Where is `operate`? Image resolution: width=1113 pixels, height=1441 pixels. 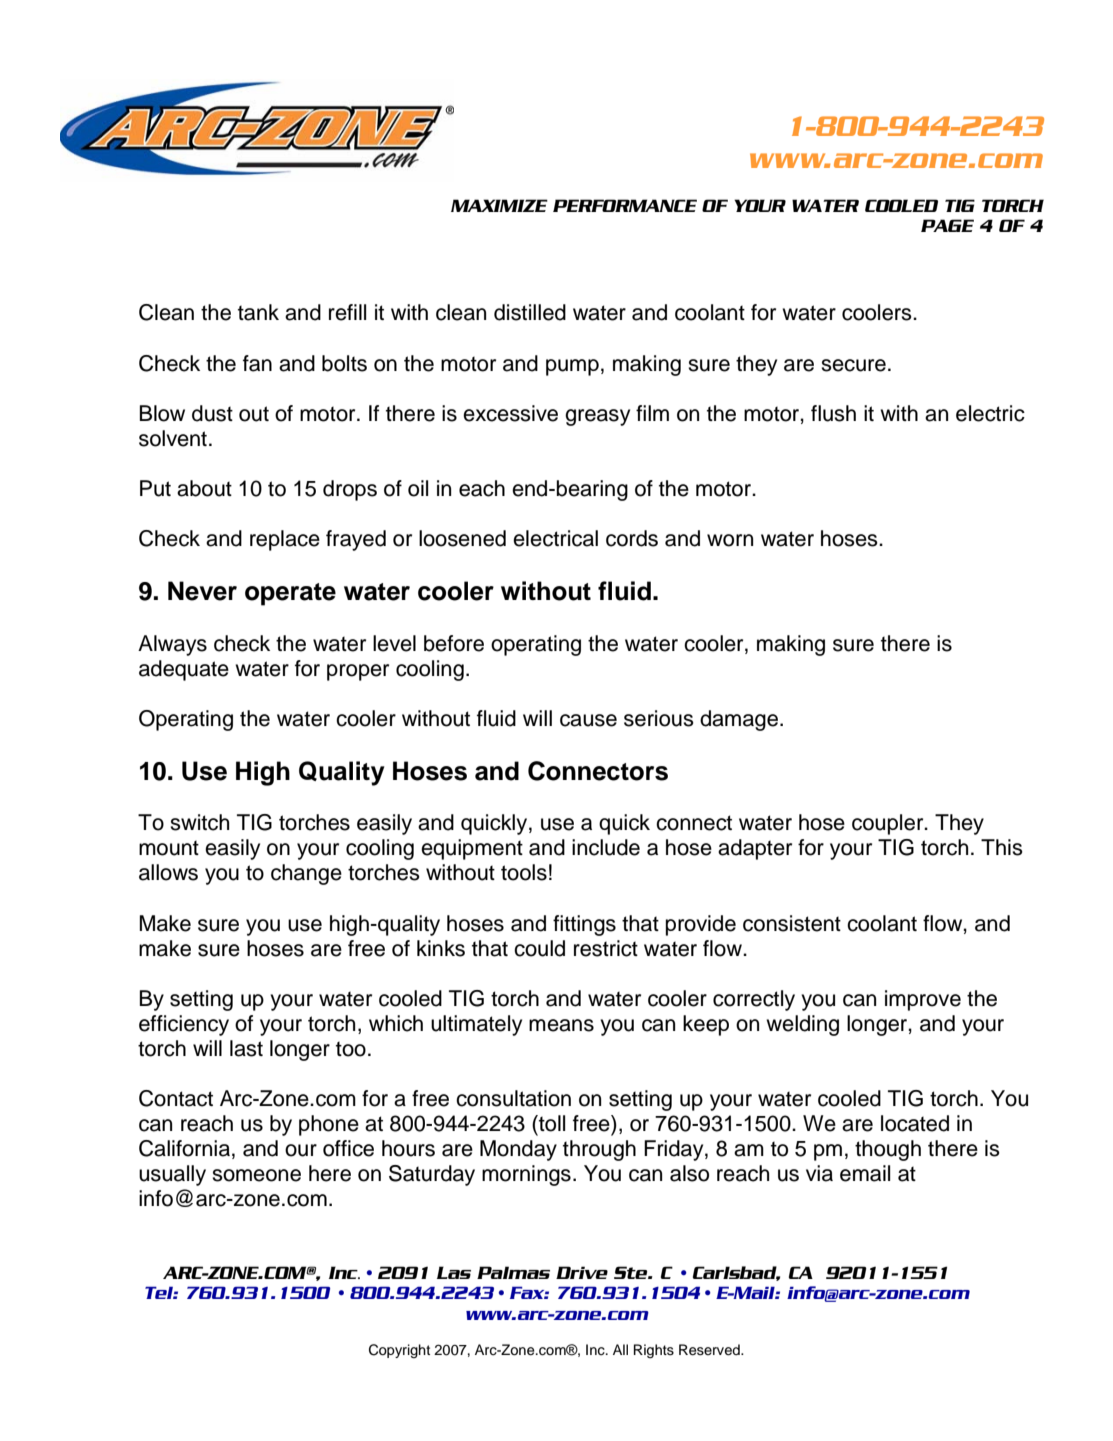 operate is located at coordinates (290, 594).
